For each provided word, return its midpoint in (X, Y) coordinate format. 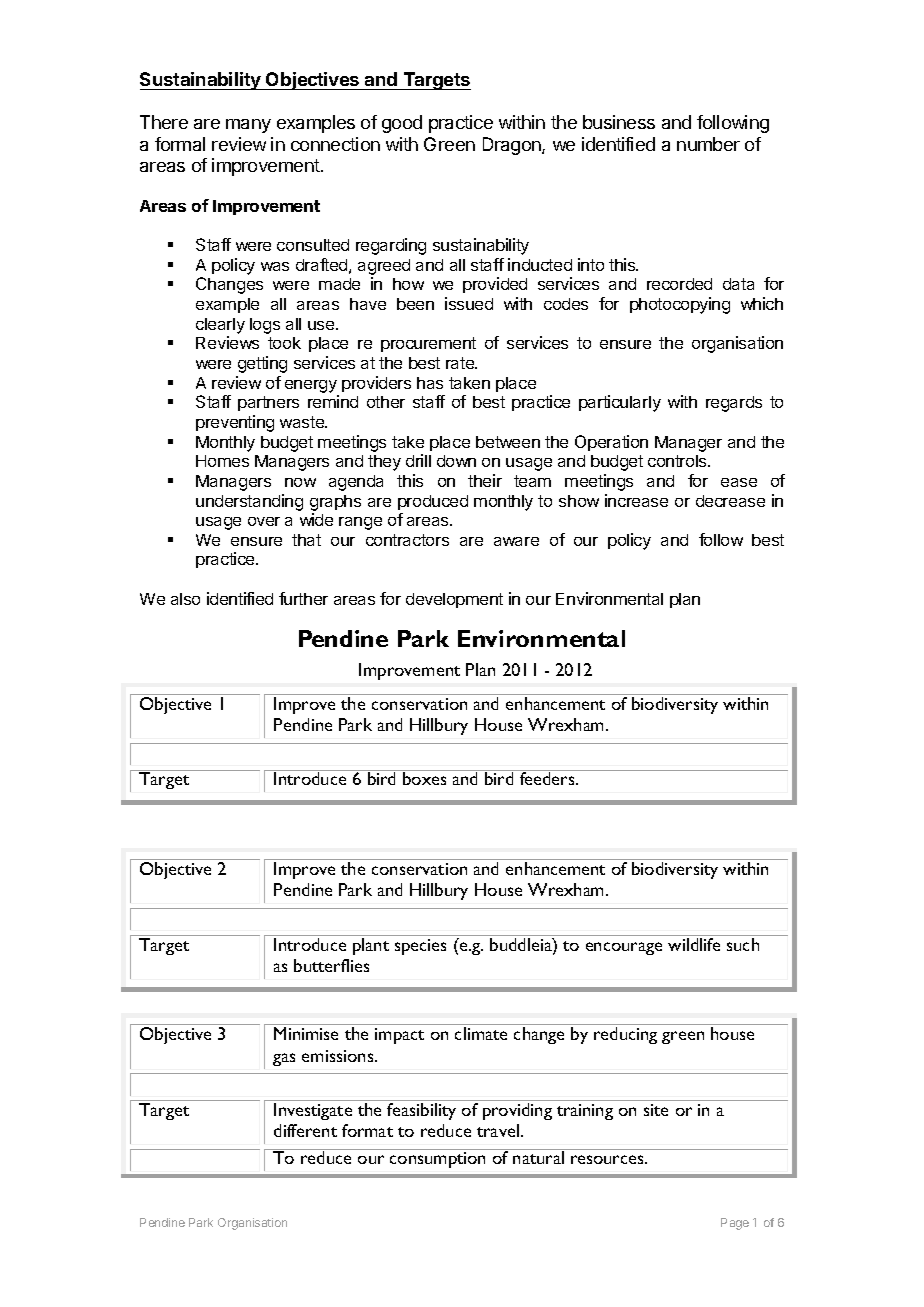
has (430, 383)
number (708, 144)
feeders (548, 778)
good (402, 124)
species (420, 947)
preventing (235, 423)
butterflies (331, 965)
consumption (437, 1160)
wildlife (694, 944)
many (248, 126)
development (454, 600)
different (305, 1130)
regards (734, 404)
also (185, 599)
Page (735, 1224)
